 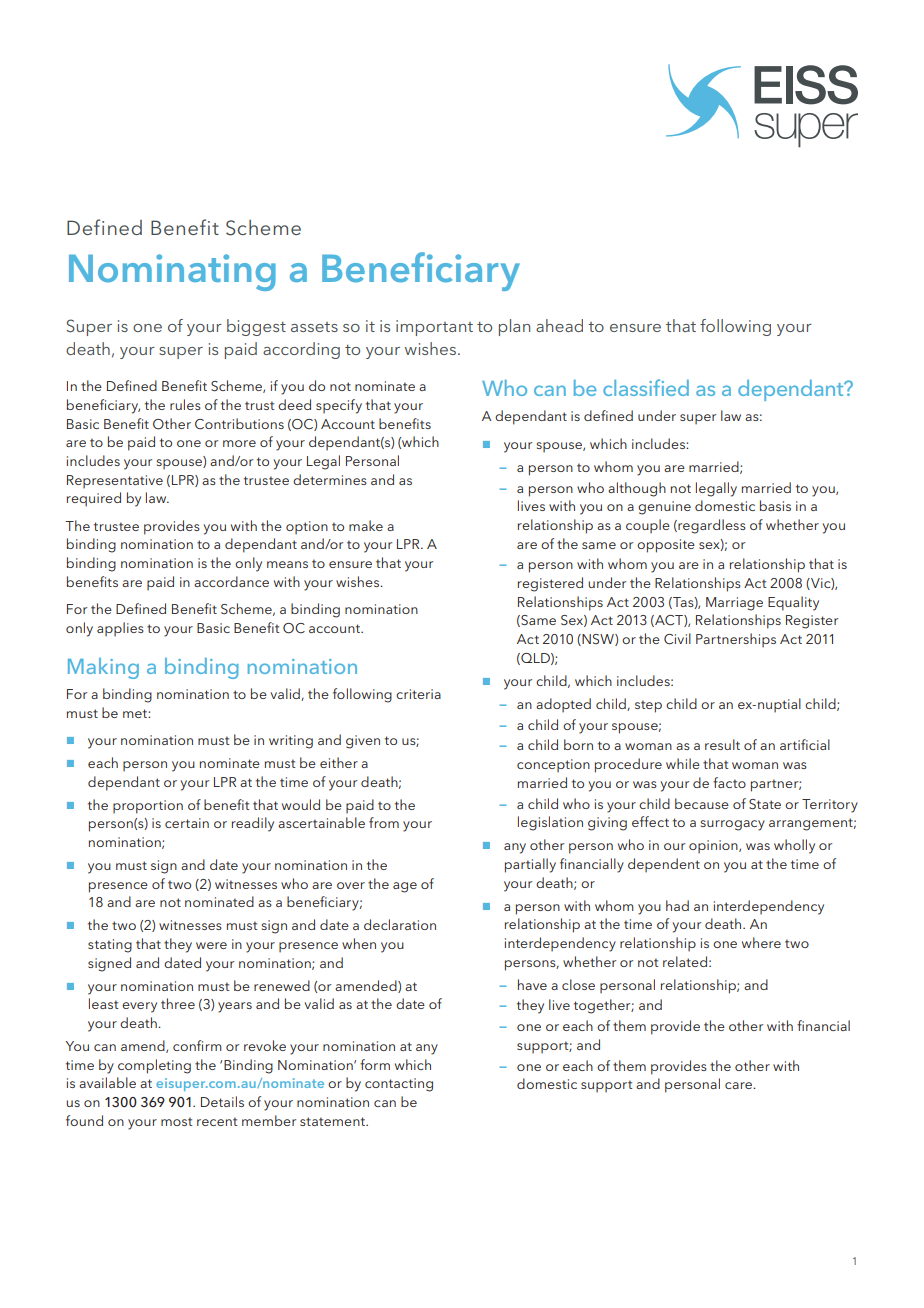 I want to click on criteria, so click(x=418, y=694).
